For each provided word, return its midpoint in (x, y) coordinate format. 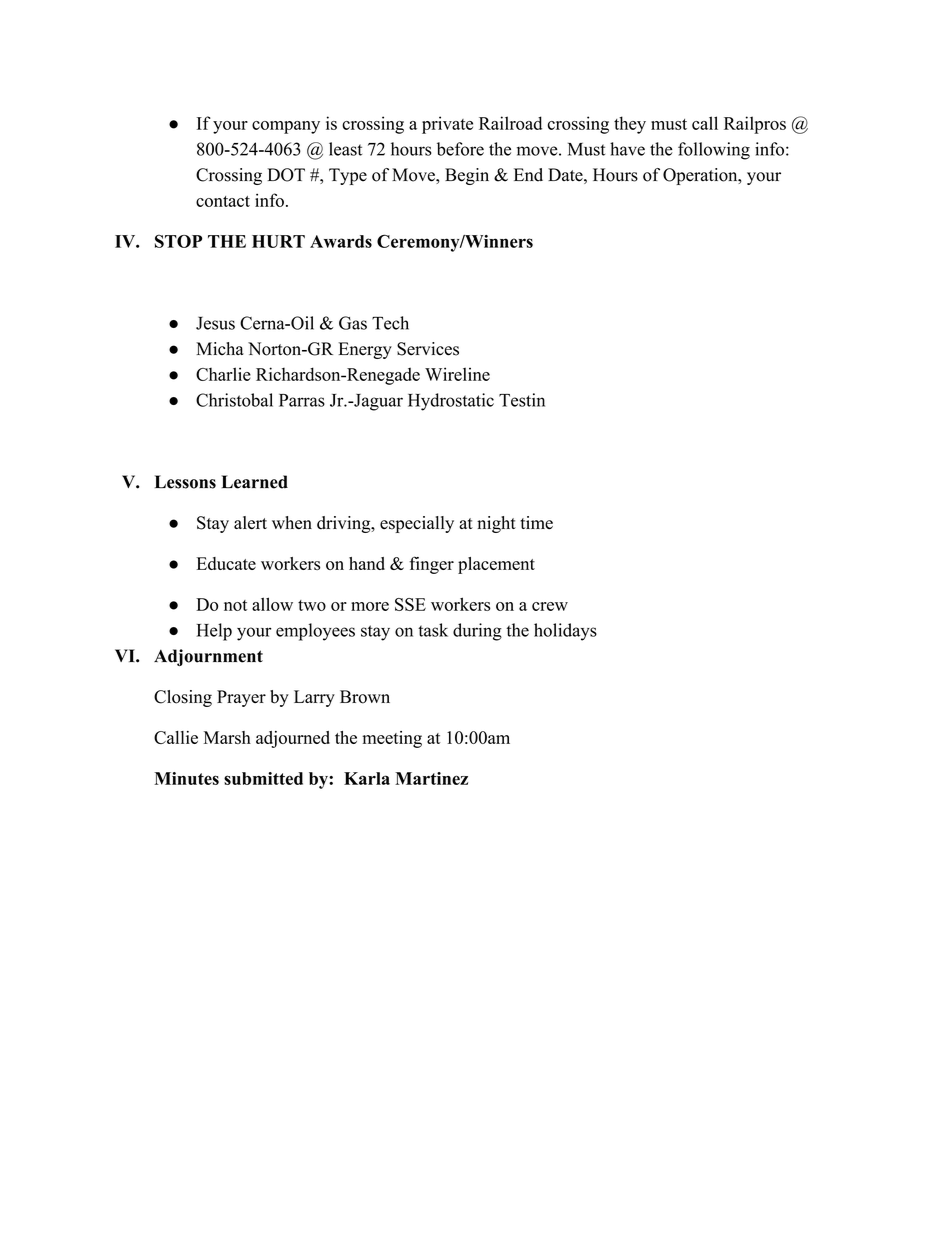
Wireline (457, 374)
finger (431, 565)
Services (428, 349)
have (627, 149)
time (536, 522)
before (460, 149)
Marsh (227, 737)
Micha (220, 348)
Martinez (431, 778)
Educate (226, 563)
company (286, 127)
